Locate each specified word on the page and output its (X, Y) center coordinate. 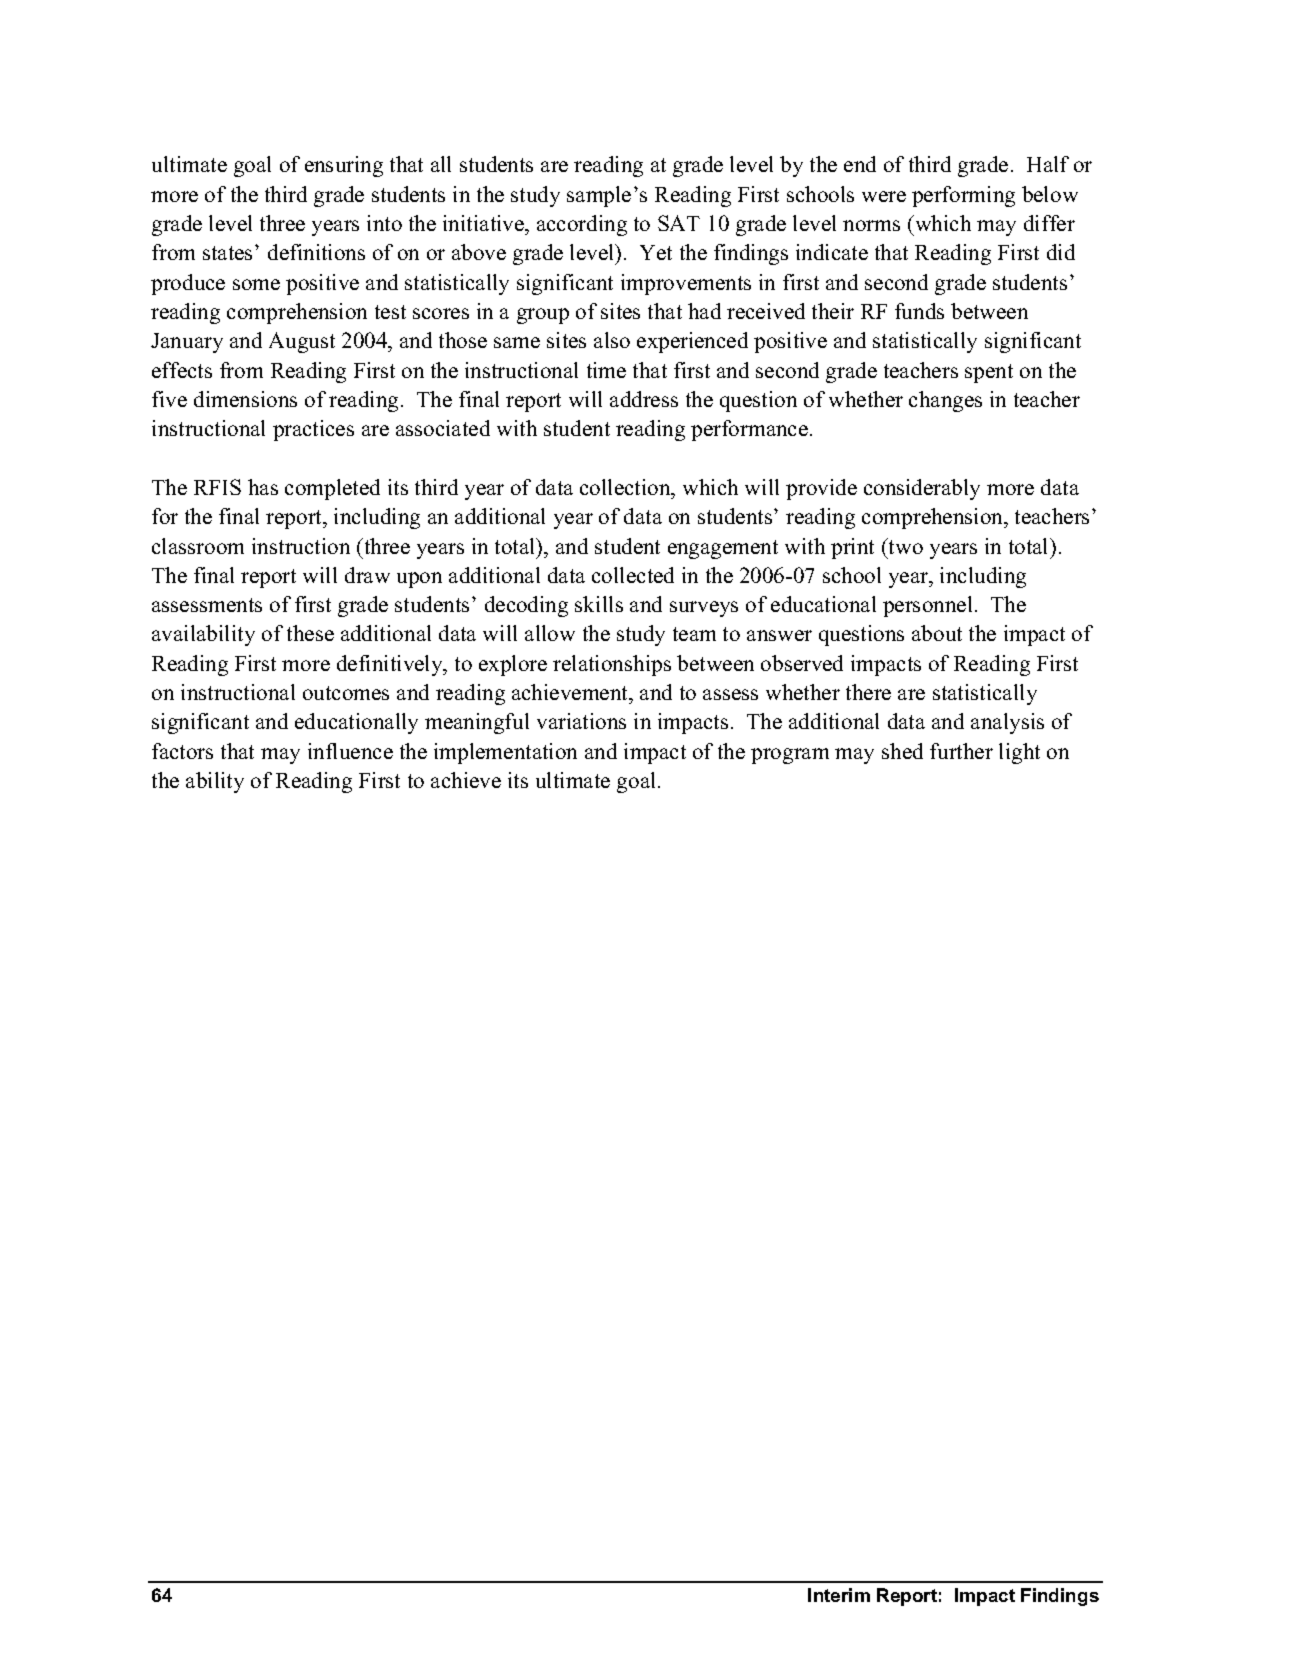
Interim (839, 1595)
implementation (505, 753)
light (1019, 753)
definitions (316, 252)
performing (963, 196)
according (582, 225)
